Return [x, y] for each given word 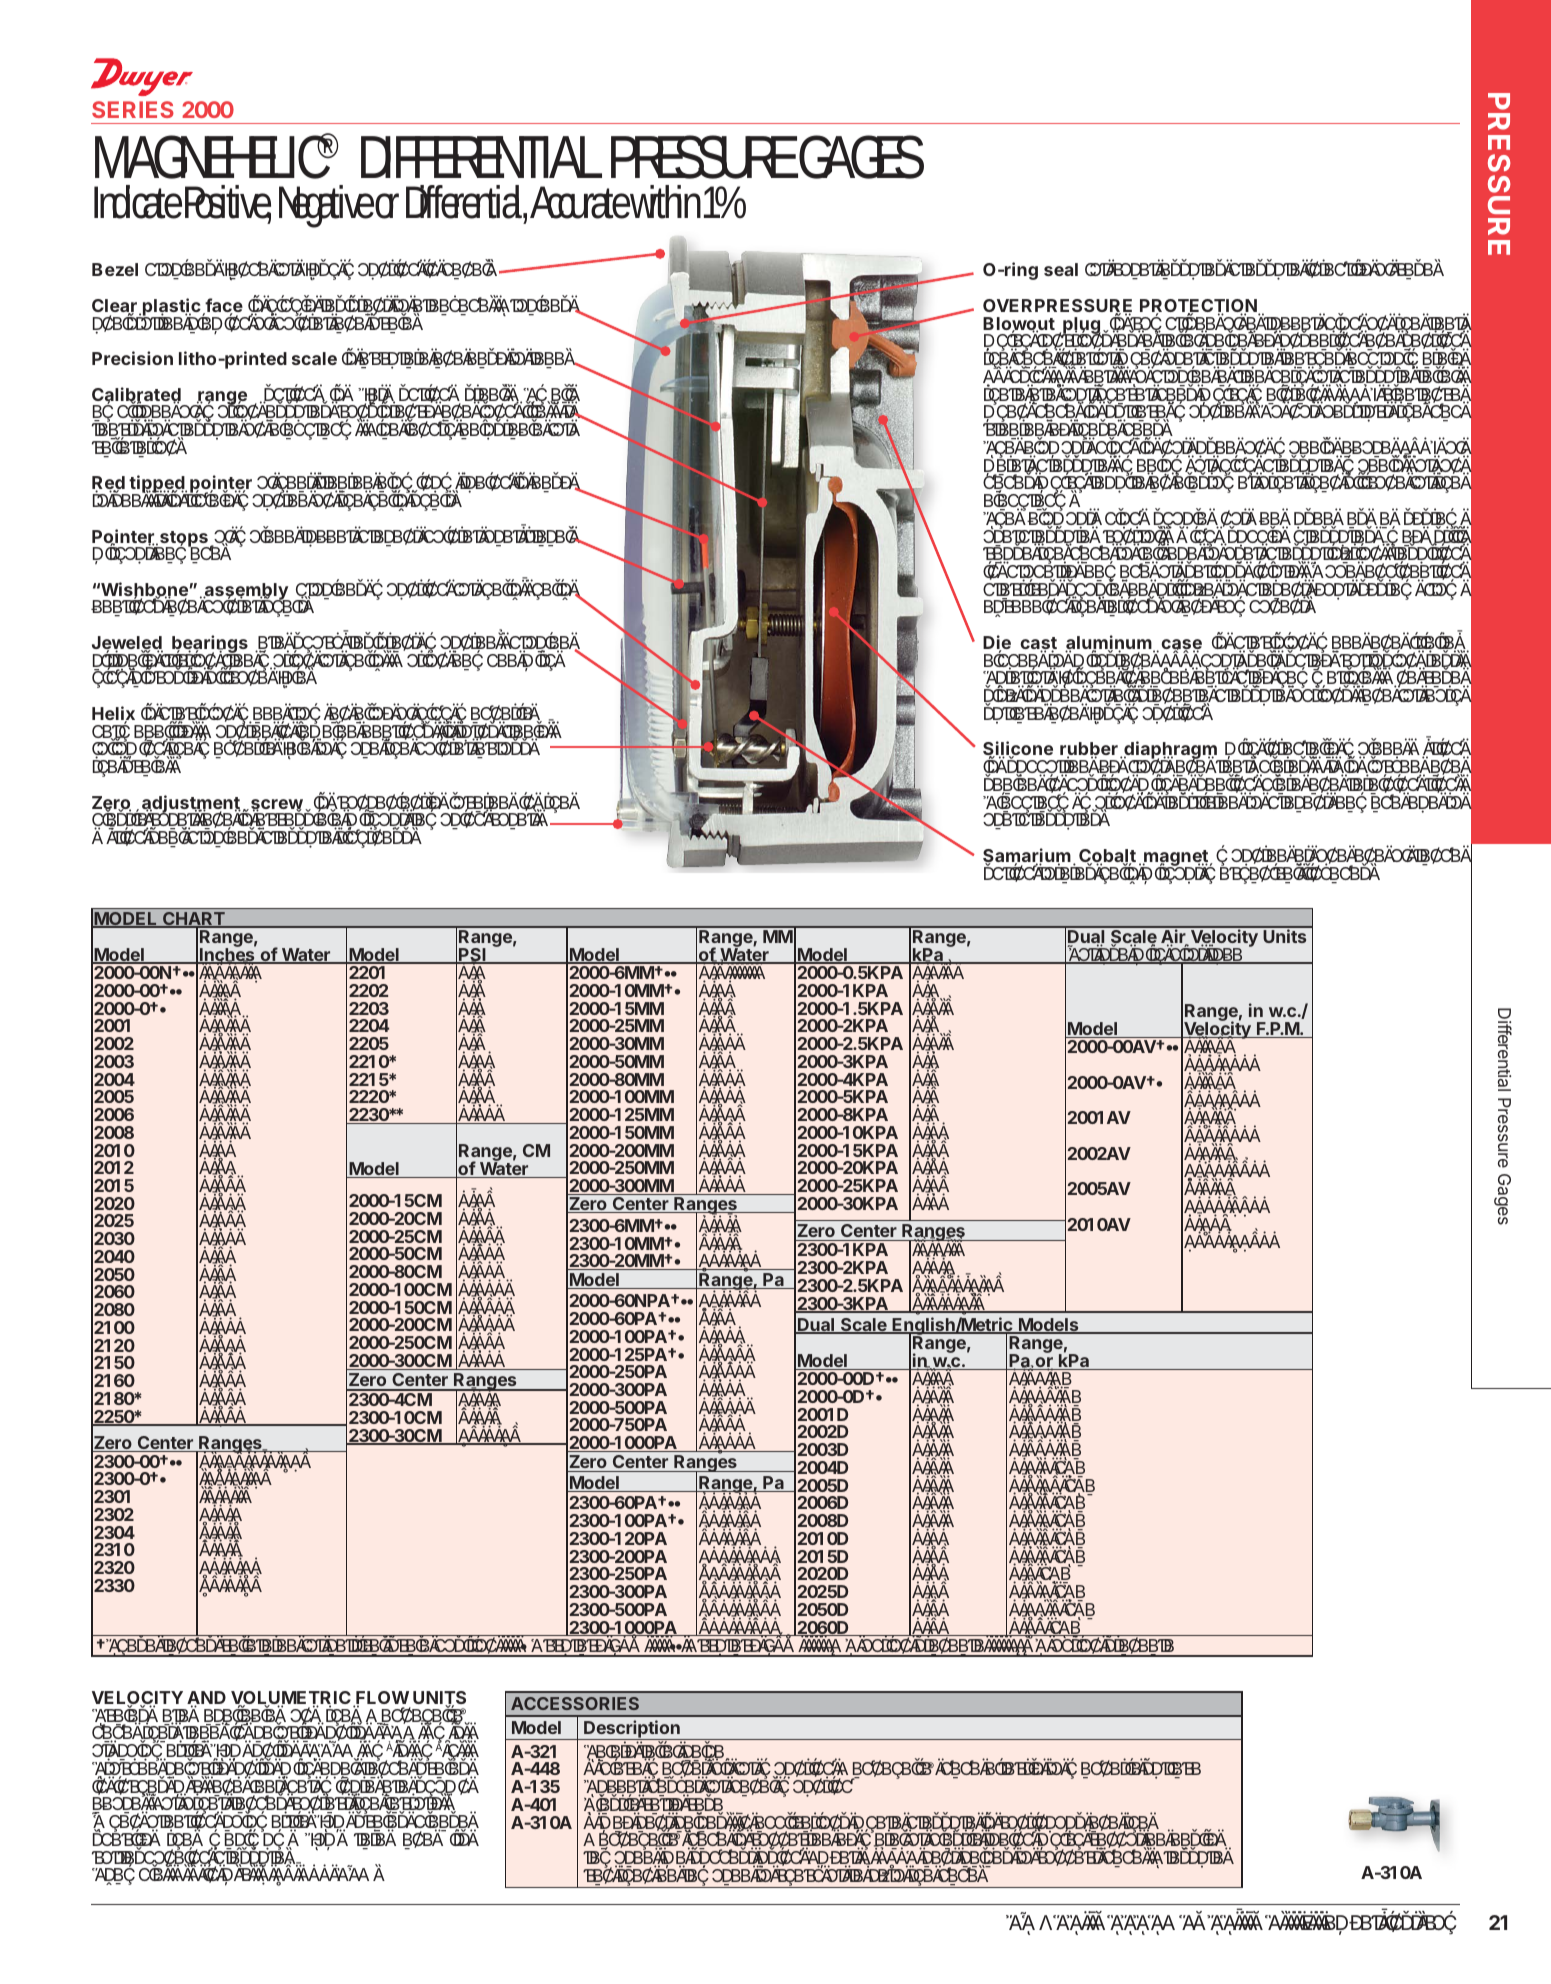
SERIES [133, 109]
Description [632, 1730]
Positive [228, 203]
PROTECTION [1199, 307]
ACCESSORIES [575, 1703]
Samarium [1027, 856]
